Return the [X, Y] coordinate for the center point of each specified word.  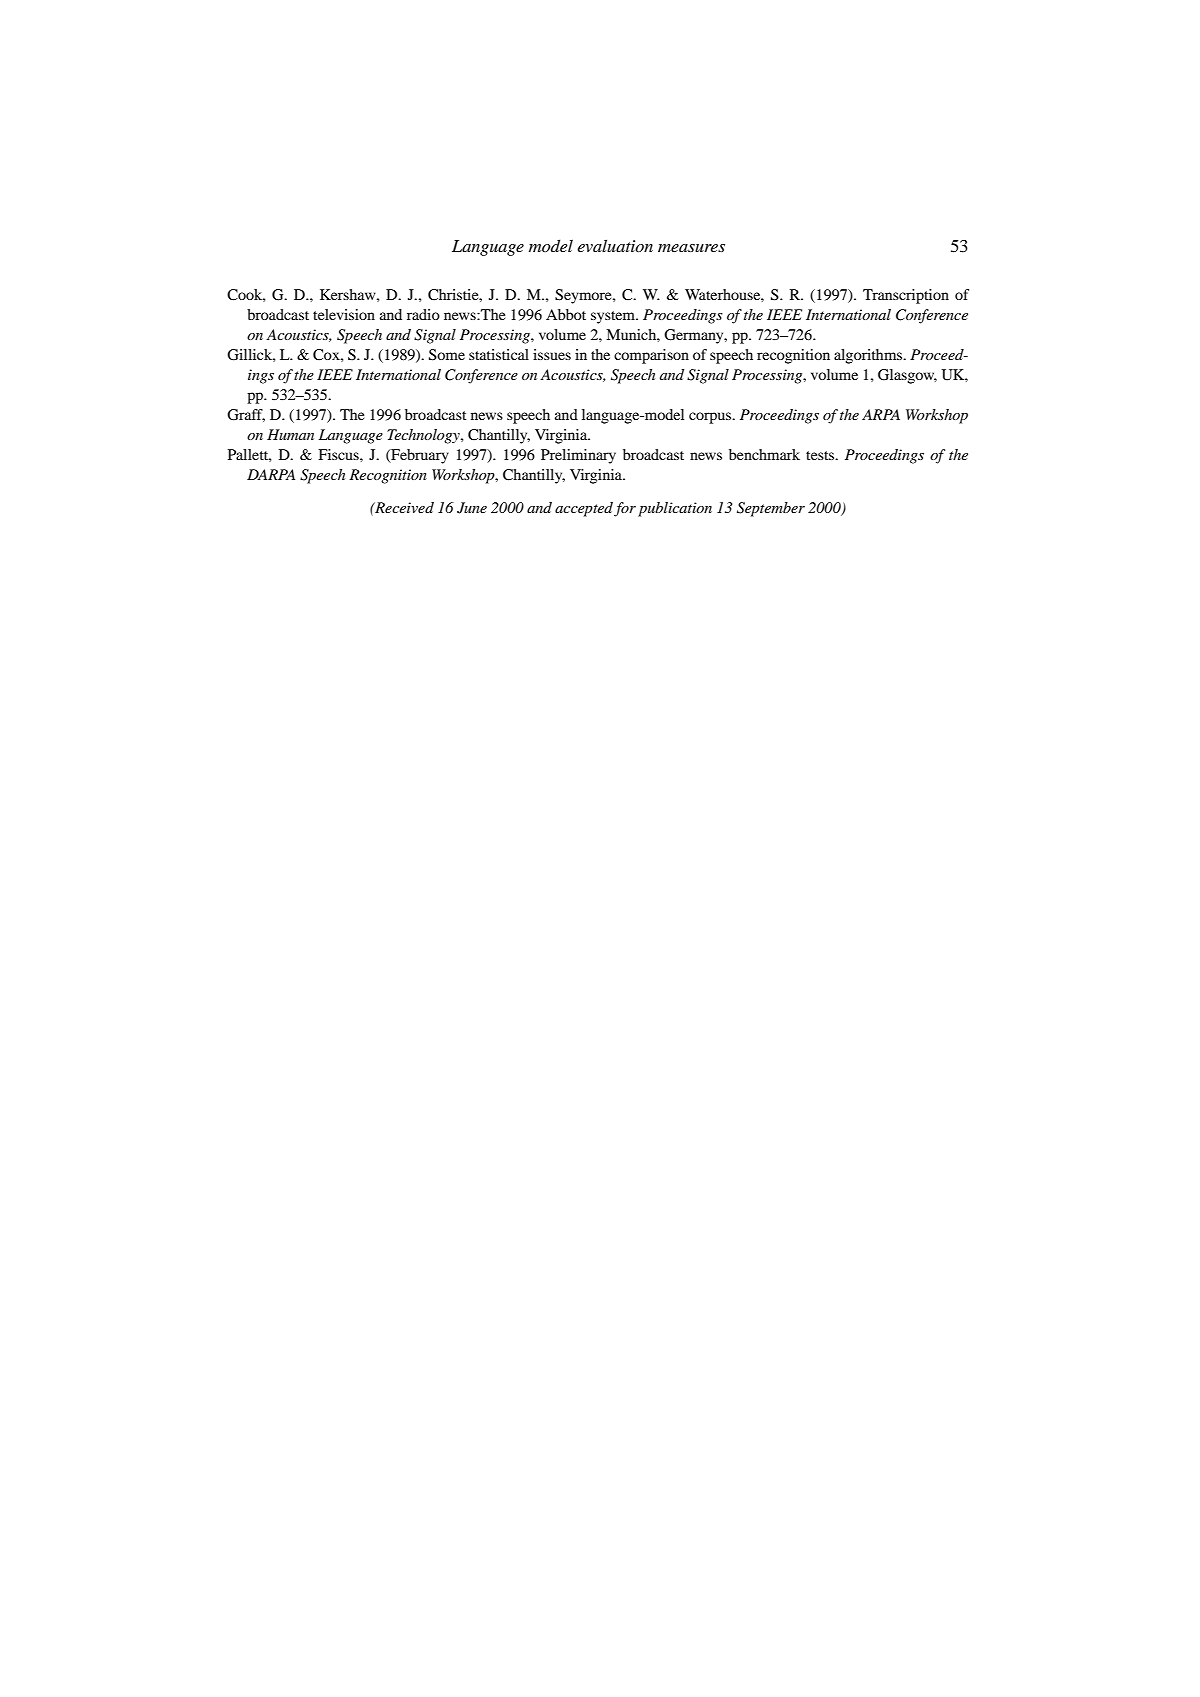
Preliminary [578, 456]
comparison [651, 356]
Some [447, 355]
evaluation [615, 245]
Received [403, 507]
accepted [584, 509]
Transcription [906, 296]
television [344, 314]
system [614, 317]
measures [691, 248]
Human [290, 434]
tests [821, 455]
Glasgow [907, 376]
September [771, 509]
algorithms [869, 356]
